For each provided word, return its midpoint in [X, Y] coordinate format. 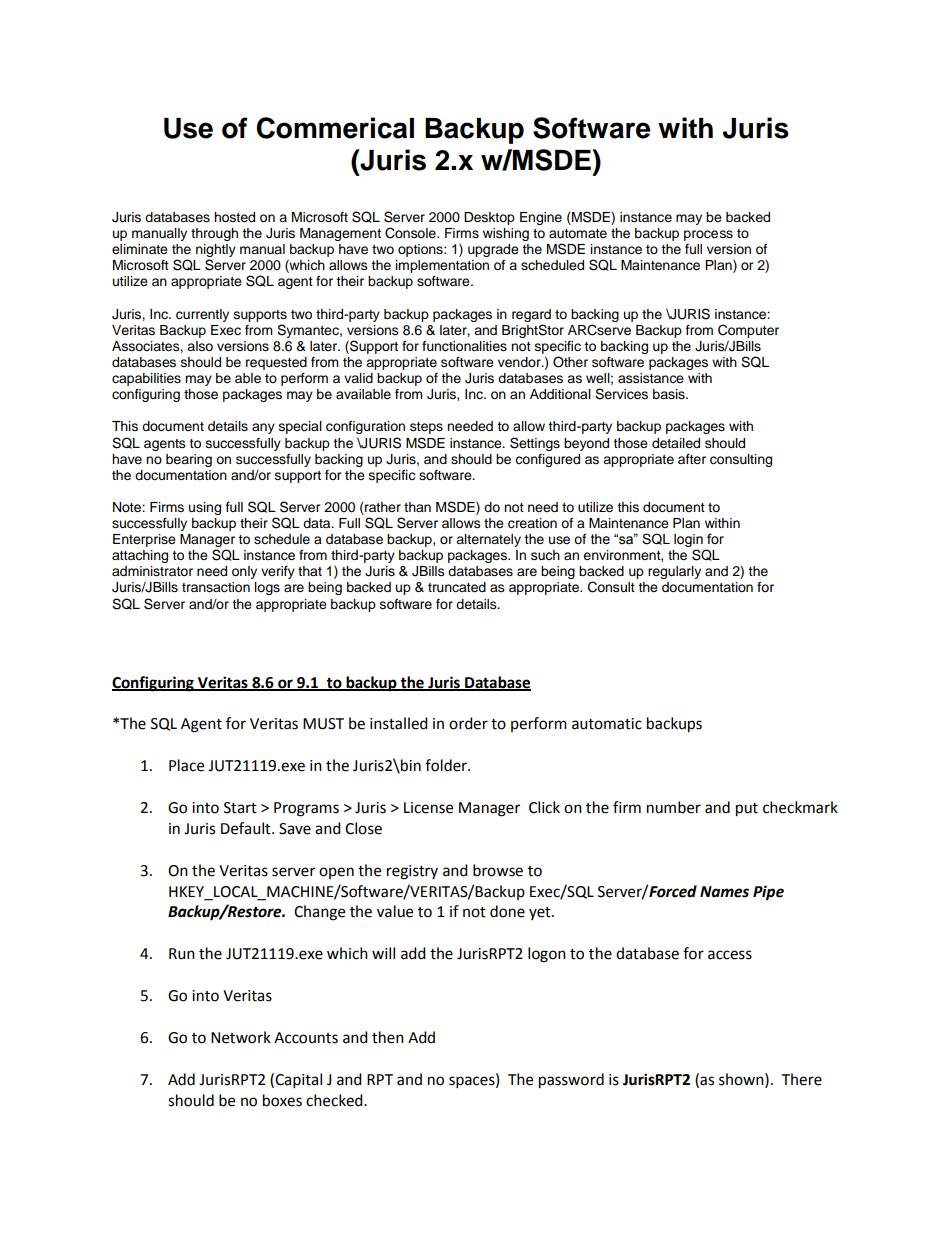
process [708, 235]
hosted [234, 217]
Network [241, 1037]
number [674, 807]
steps [426, 428]
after [692, 459]
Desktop [489, 218]
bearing [189, 460]
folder [447, 765]
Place [186, 765]
